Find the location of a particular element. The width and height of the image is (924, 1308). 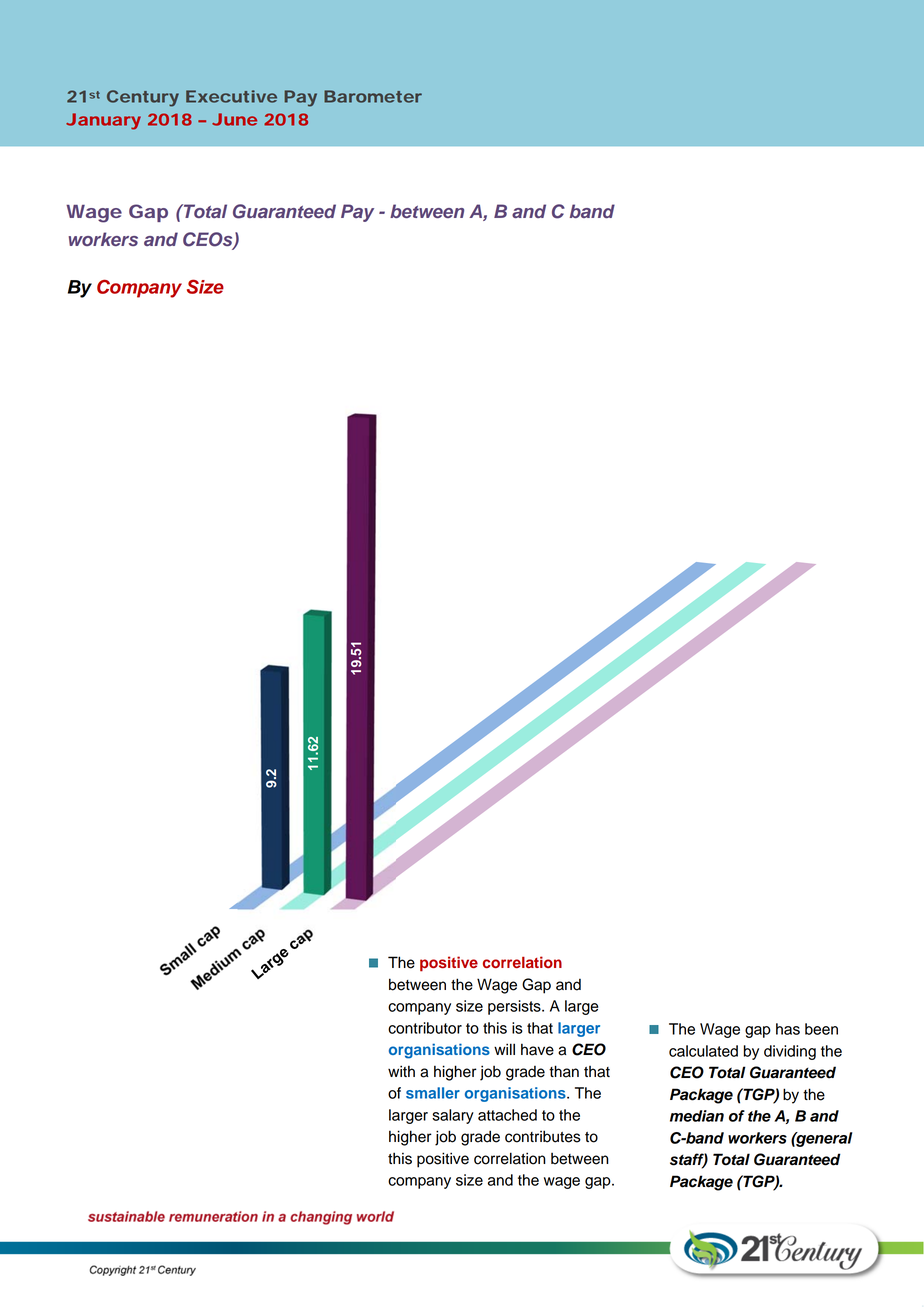

median is located at coordinates (697, 1116).
